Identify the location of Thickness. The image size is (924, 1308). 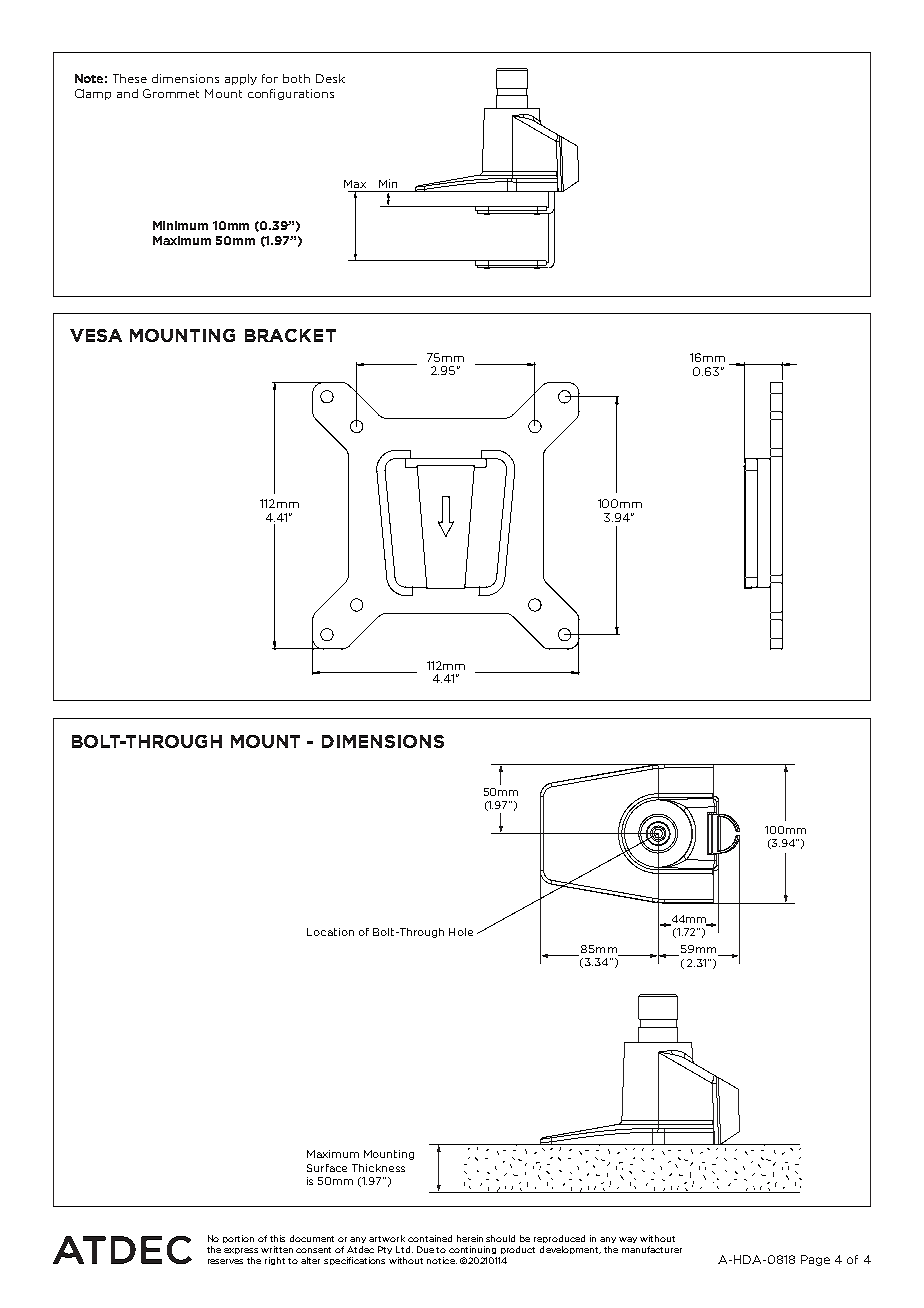
(378, 1168).
